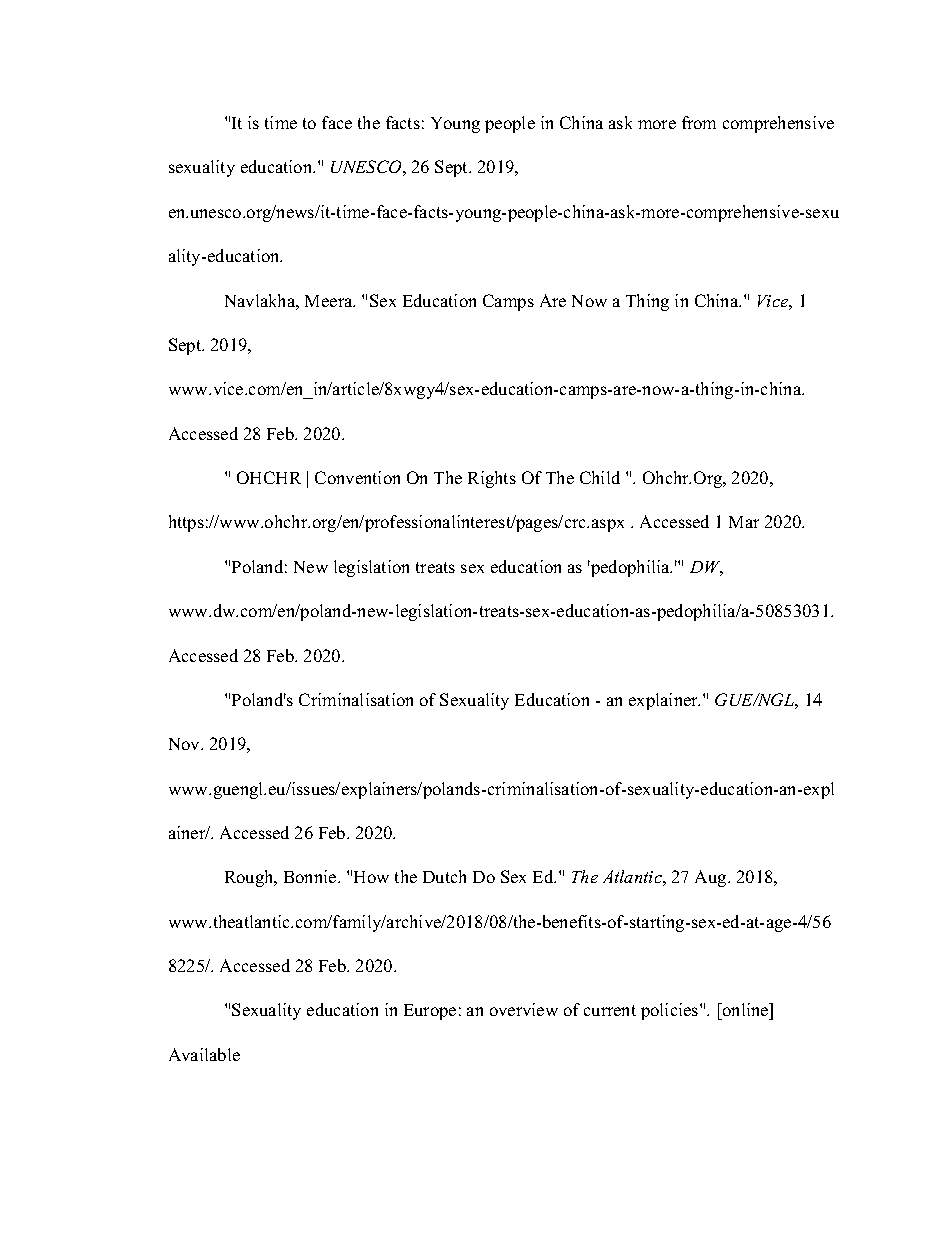  What do you see at coordinates (744, 522) in the screenshot?
I see `Mar` at bounding box center [744, 522].
